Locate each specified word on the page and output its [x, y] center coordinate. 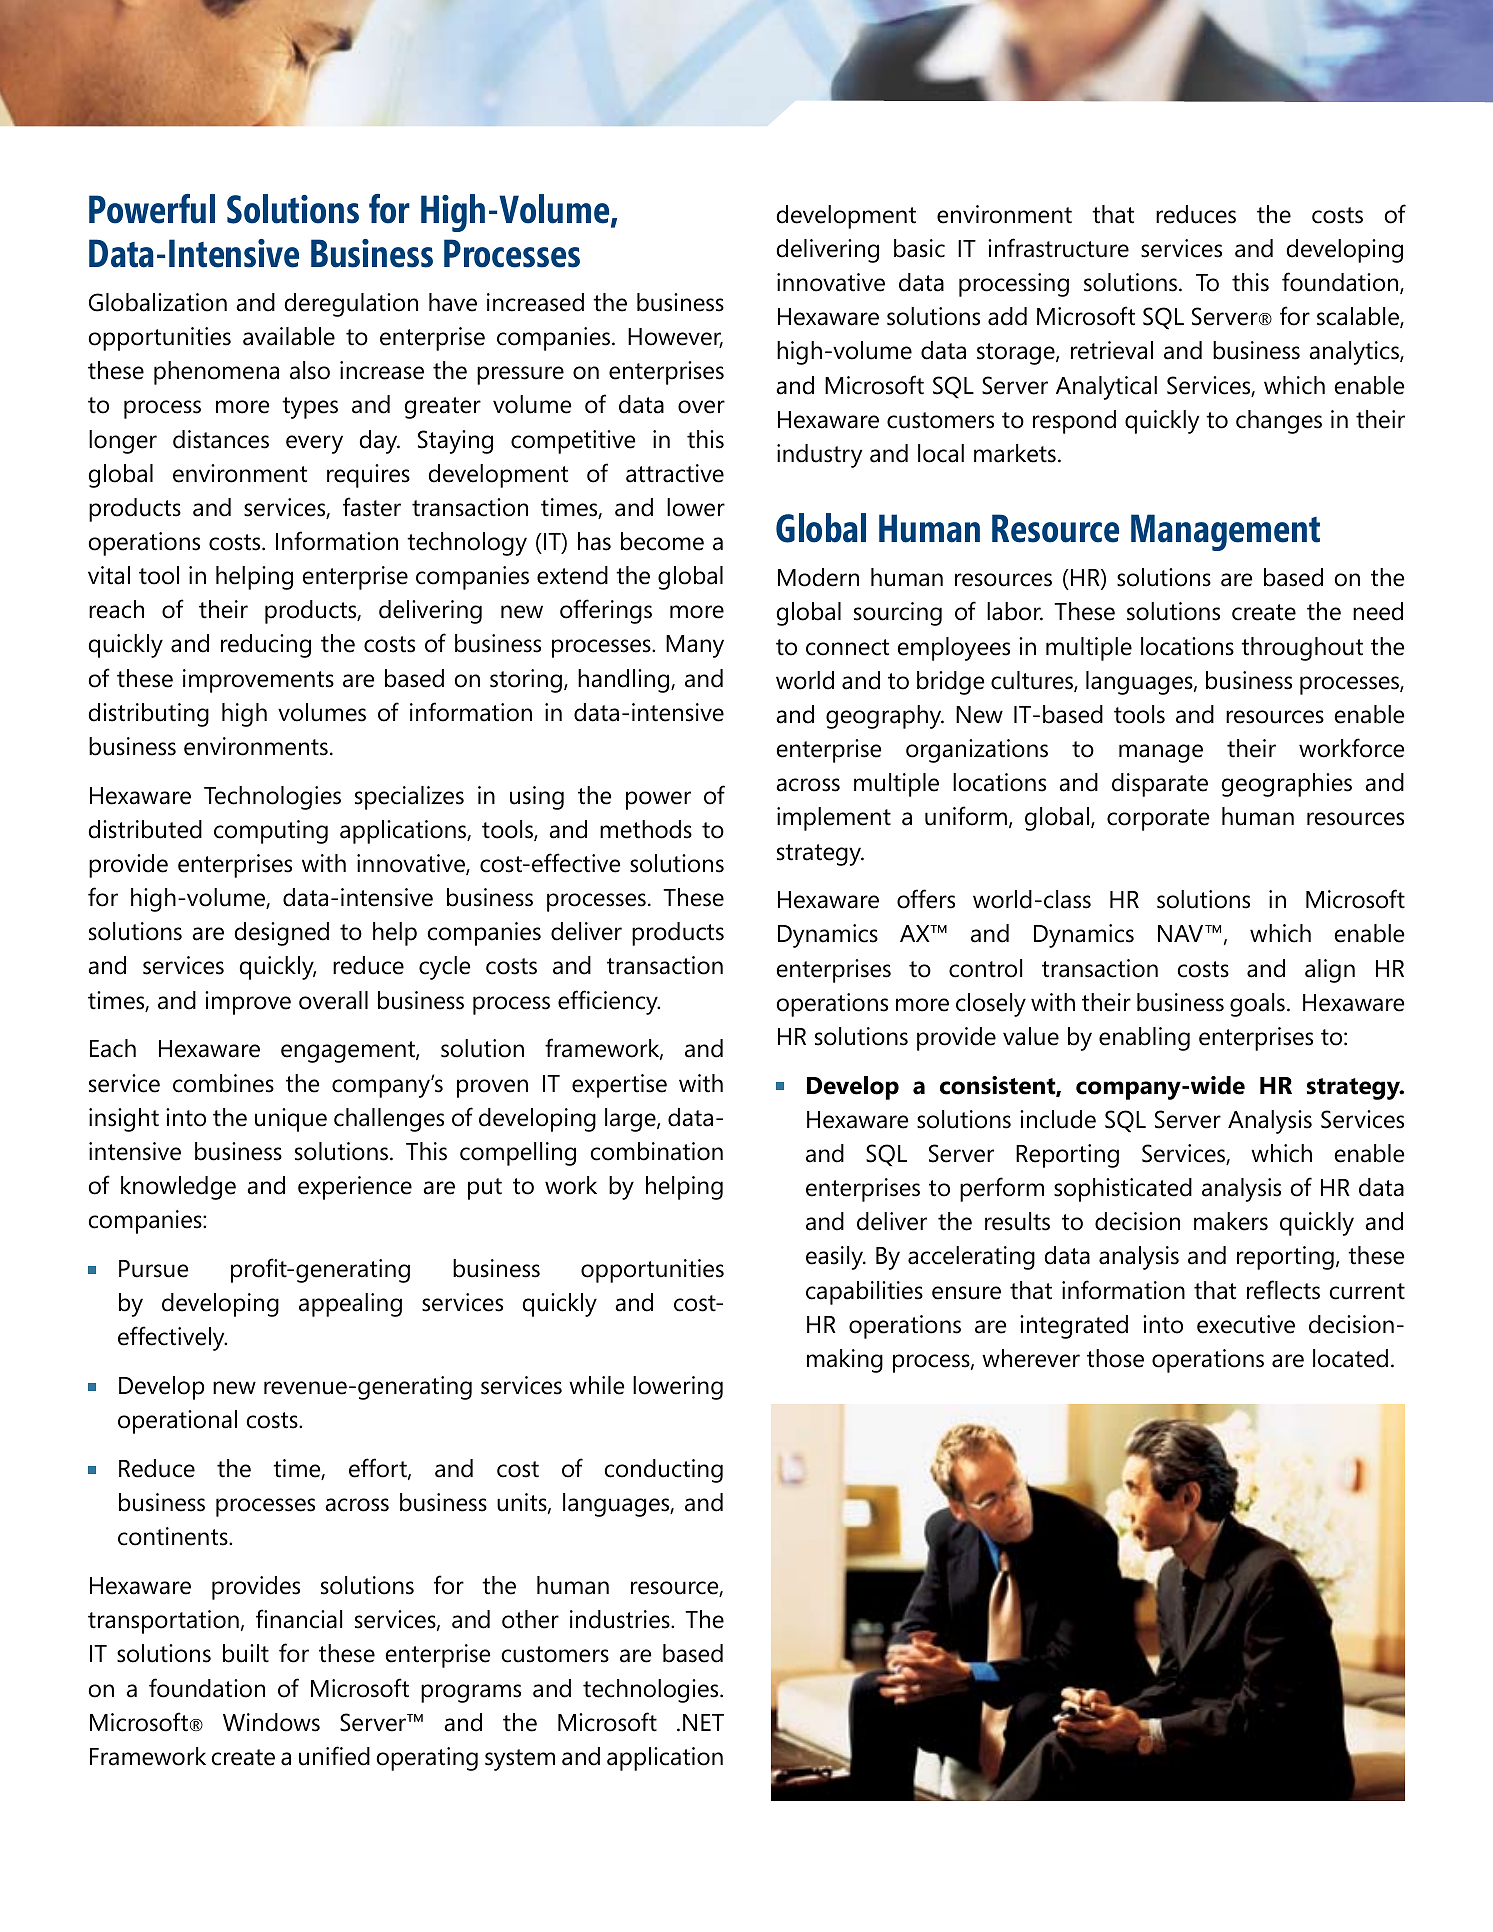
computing [271, 832]
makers [1231, 1221]
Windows [271, 1722]
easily [835, 1258]
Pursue [153, 1269]
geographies [1287, 785]
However [675, 338]
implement [834, 819]
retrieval [1112, 350]
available [289, 336]
